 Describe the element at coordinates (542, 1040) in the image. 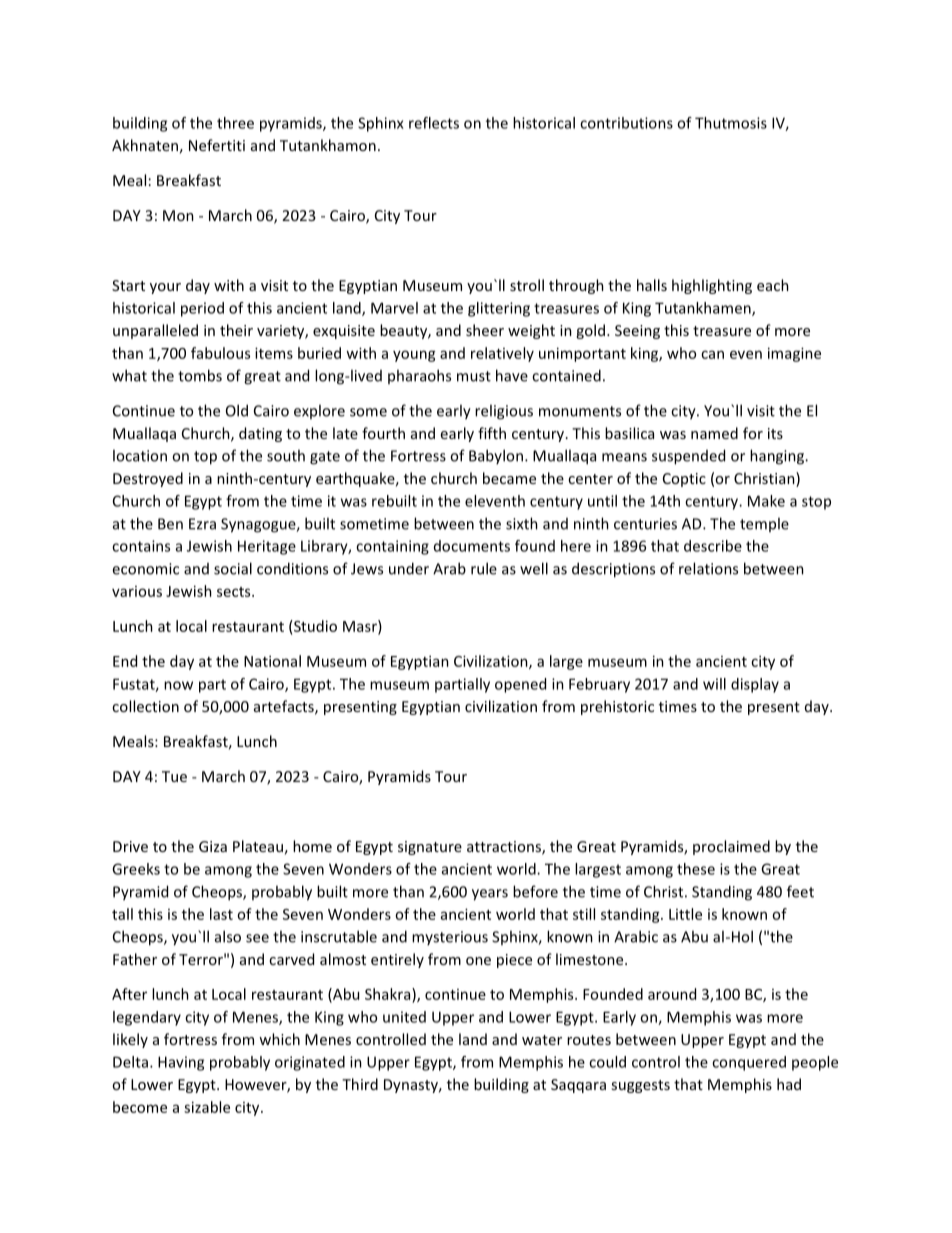

I see `water` at that location.
